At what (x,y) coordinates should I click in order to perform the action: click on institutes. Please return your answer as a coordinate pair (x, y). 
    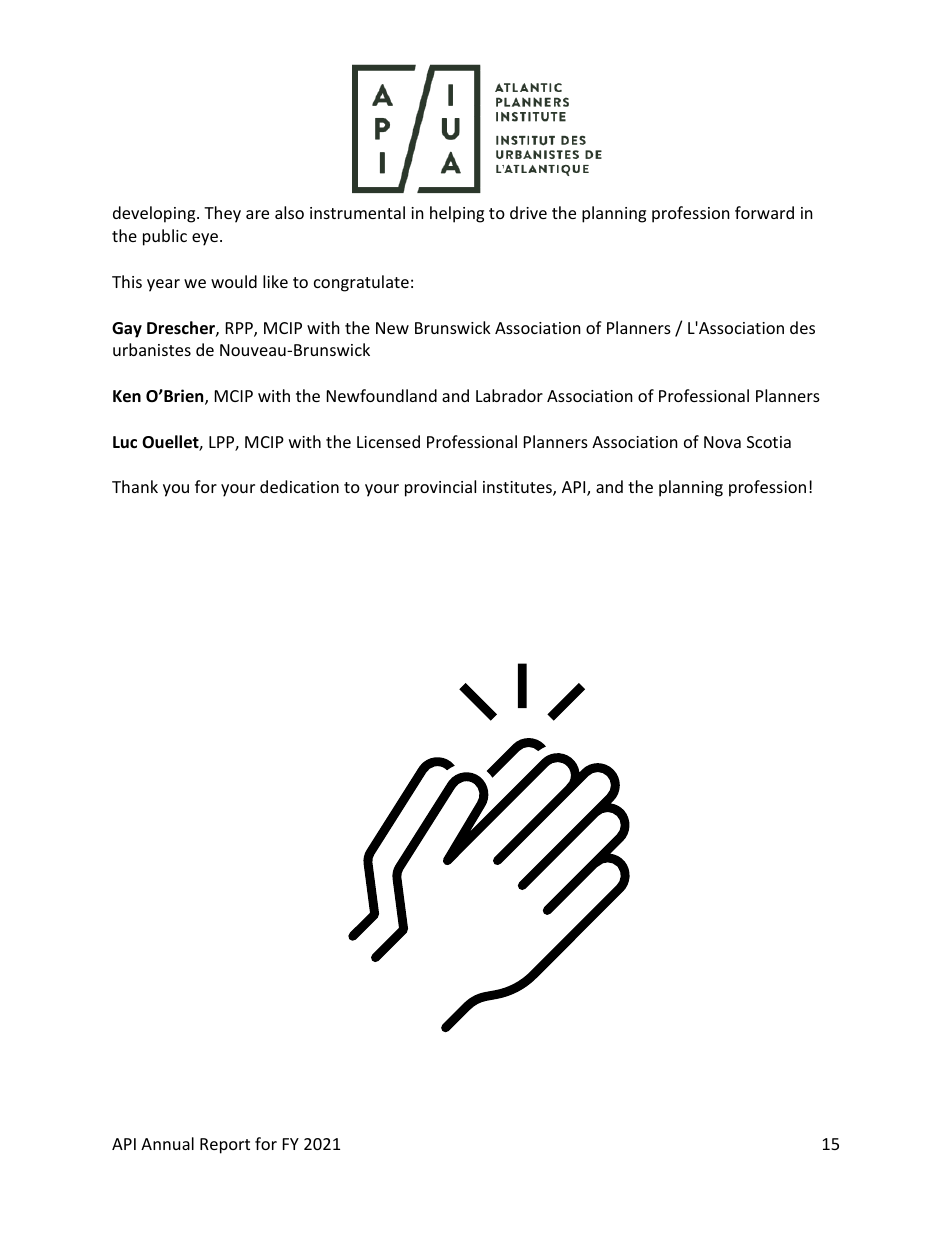
    Looking at the image, I should click on (518, 488).
